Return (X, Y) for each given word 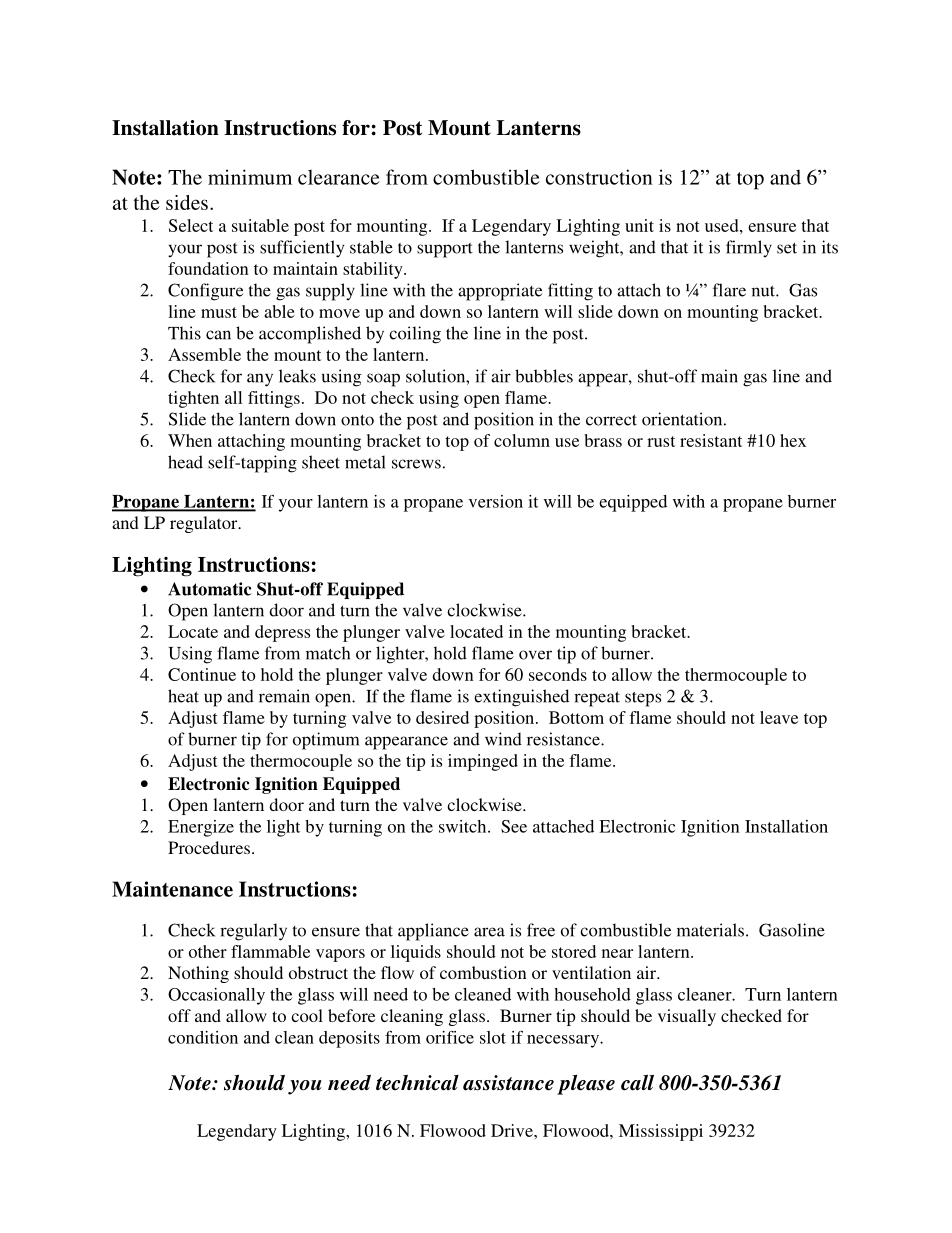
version (496, 501)
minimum (250, 177)
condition (203, 1037)
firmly (749, 248)
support (445, 250)
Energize (201, 828)
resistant (711, 440)
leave (779, 717)
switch (464, 826)
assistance (508, 1083)
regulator (205, 524)
